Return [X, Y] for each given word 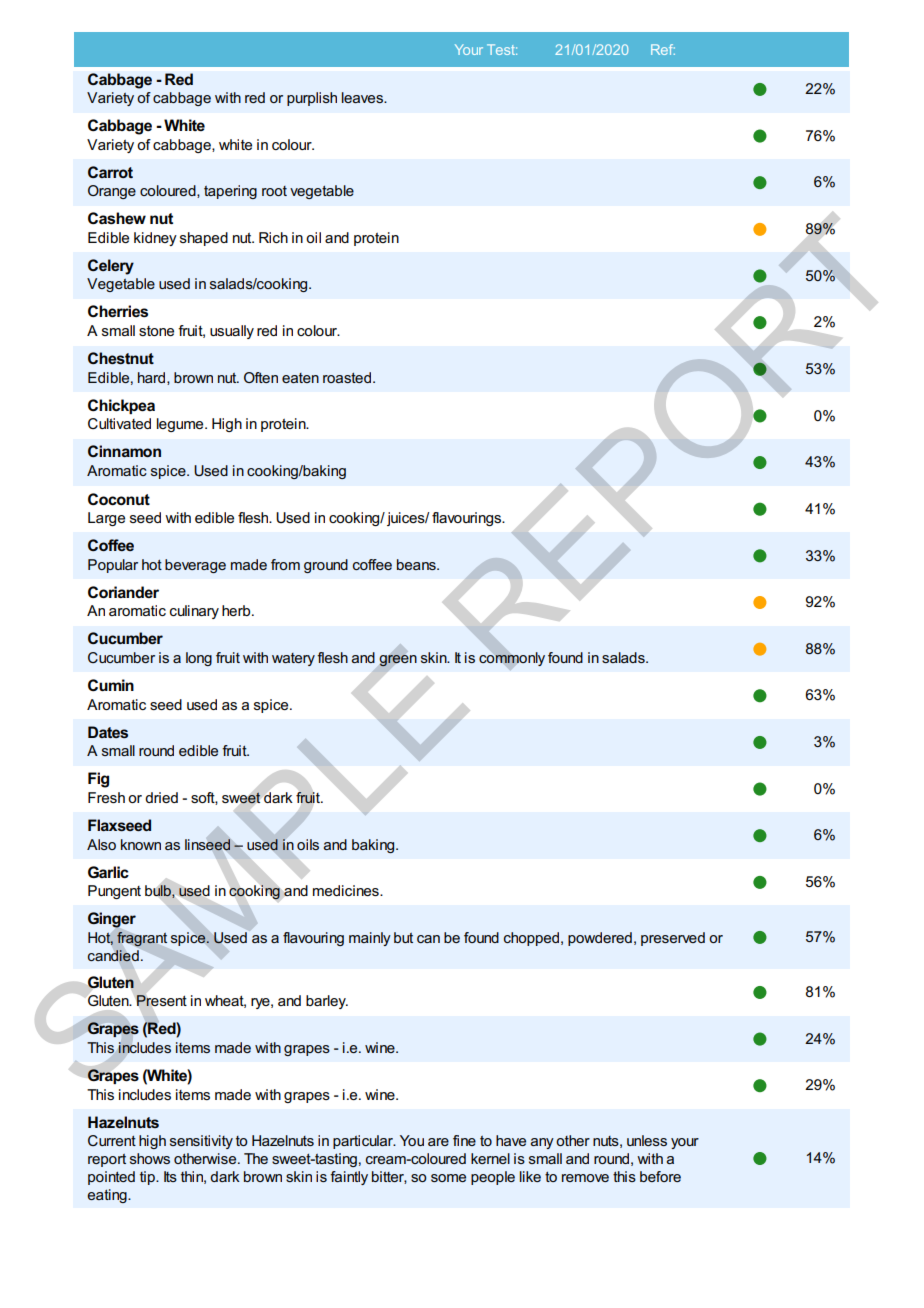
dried [161, 797]
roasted [348, 377]
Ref [663, 49]
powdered [600, 939]
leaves [363, 97]
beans [417, 564]
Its [170, 1176]
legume [181, 425]
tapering [230, 192]
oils [308, 844]
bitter [389, 1177]
